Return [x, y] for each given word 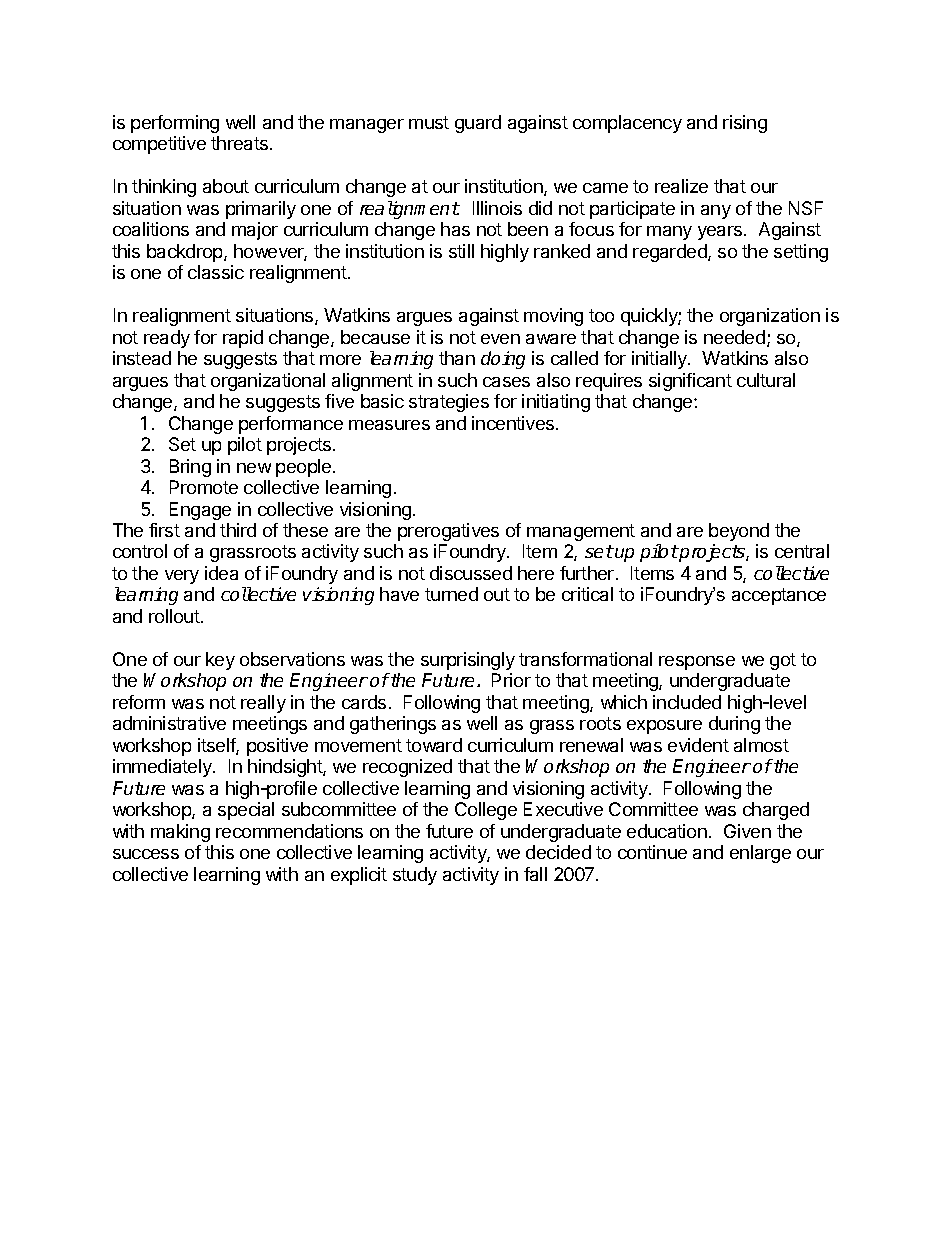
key [220, 661]
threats [241, 143]
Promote [204, 487]
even [500, 339]
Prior [511, 680]
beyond [739, 532]
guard [478, 124]
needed [734, 337]
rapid [243, 339]
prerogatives [448, 532]
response [697, 663]
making [180, 833]
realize [681, 186]
